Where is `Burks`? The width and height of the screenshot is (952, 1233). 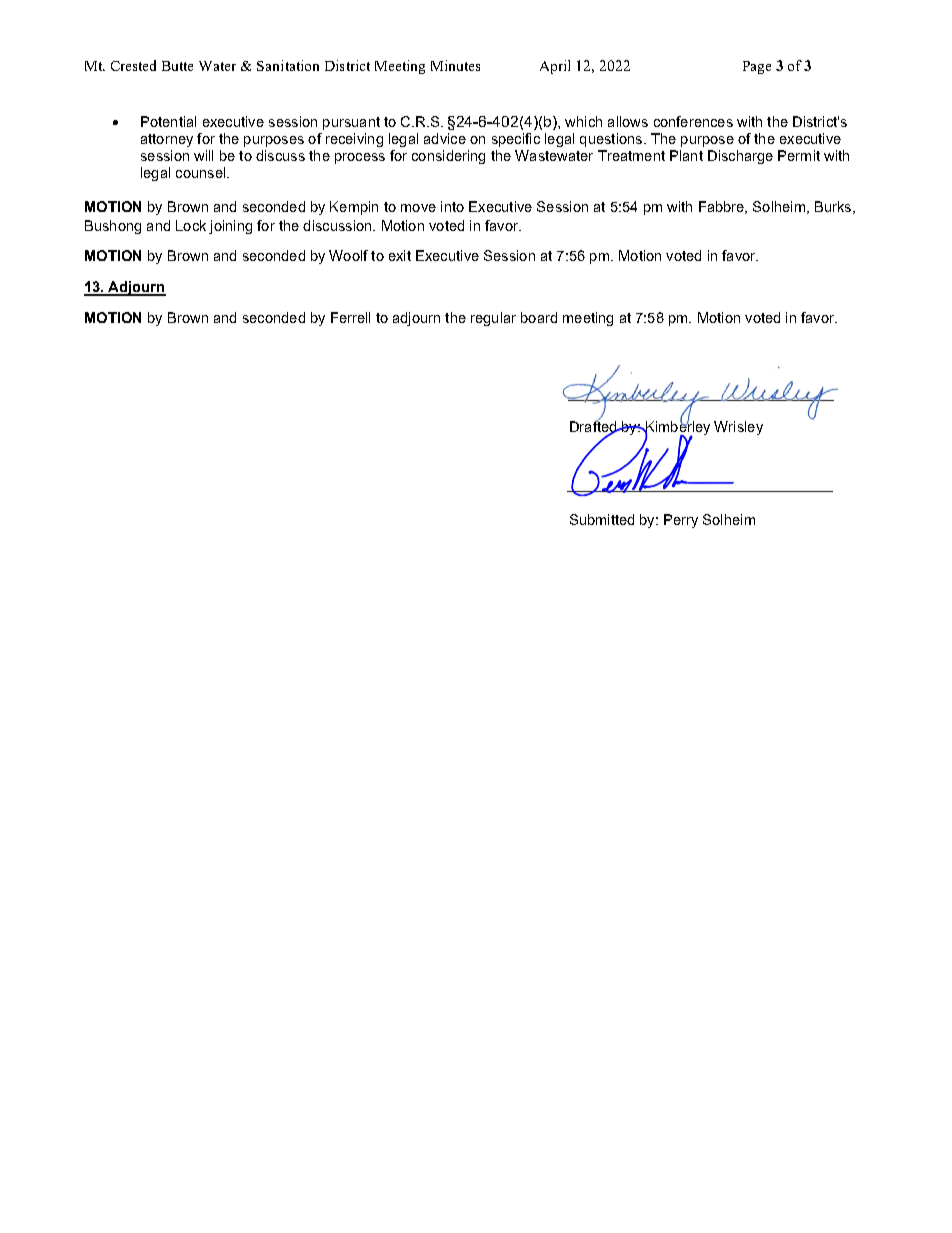 Burks is located at coordinates (834, 207).
